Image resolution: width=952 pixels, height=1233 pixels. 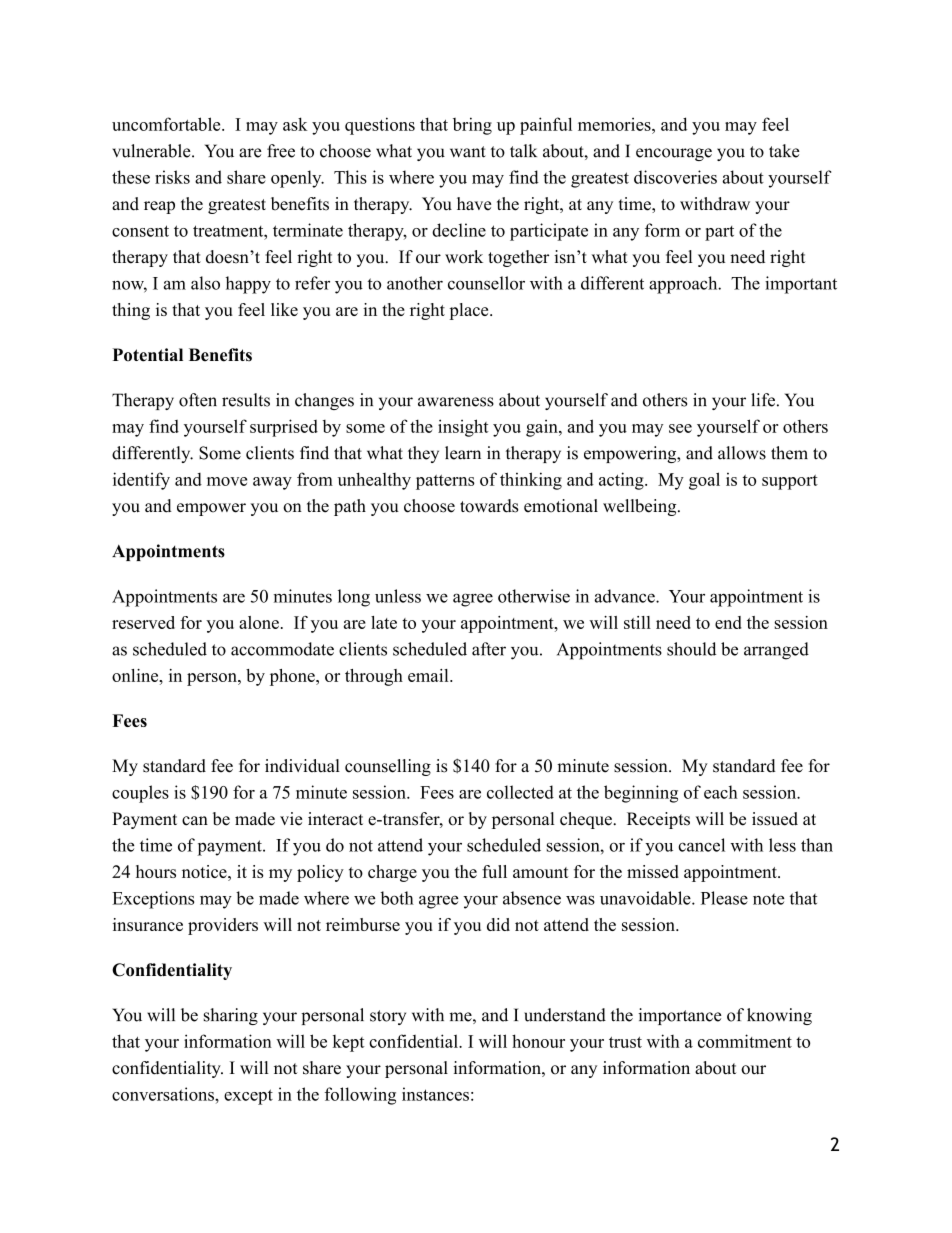 What do you see at coordinates (468, 152) in the screenshot?
I see `want` at bounding box center [468, 152].
